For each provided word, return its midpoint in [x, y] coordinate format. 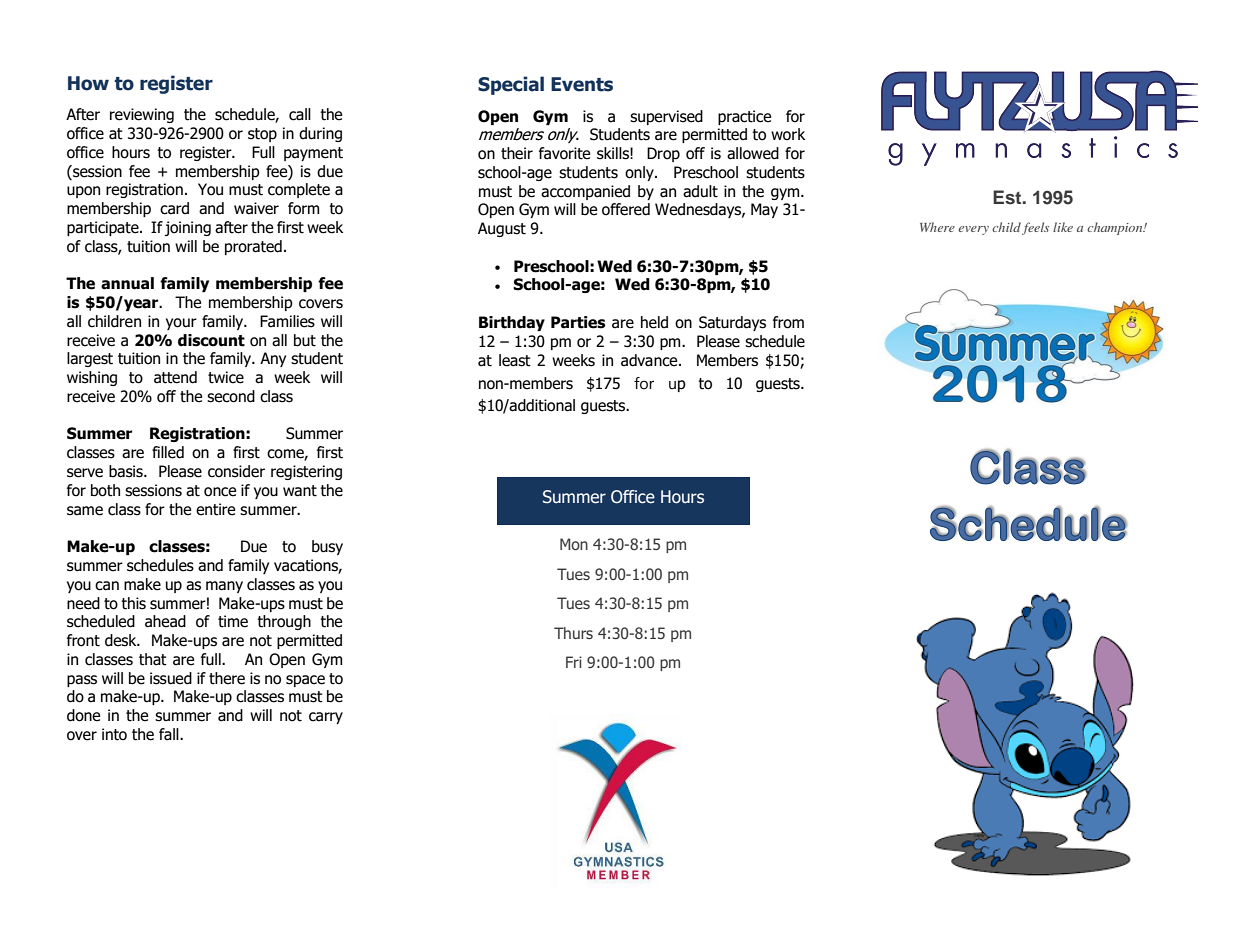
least [515, 360]
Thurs [573, 633]
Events [582, 84]
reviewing [142, 115]
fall [170, 734]
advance [650, 360]
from [788, 322]
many [224, 587]
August [502, 229]
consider [236, 471]
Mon [574, 544]
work [788, 134]
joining [188, 228]
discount [211, 340]
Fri [574, 662]
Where [937, 227]
